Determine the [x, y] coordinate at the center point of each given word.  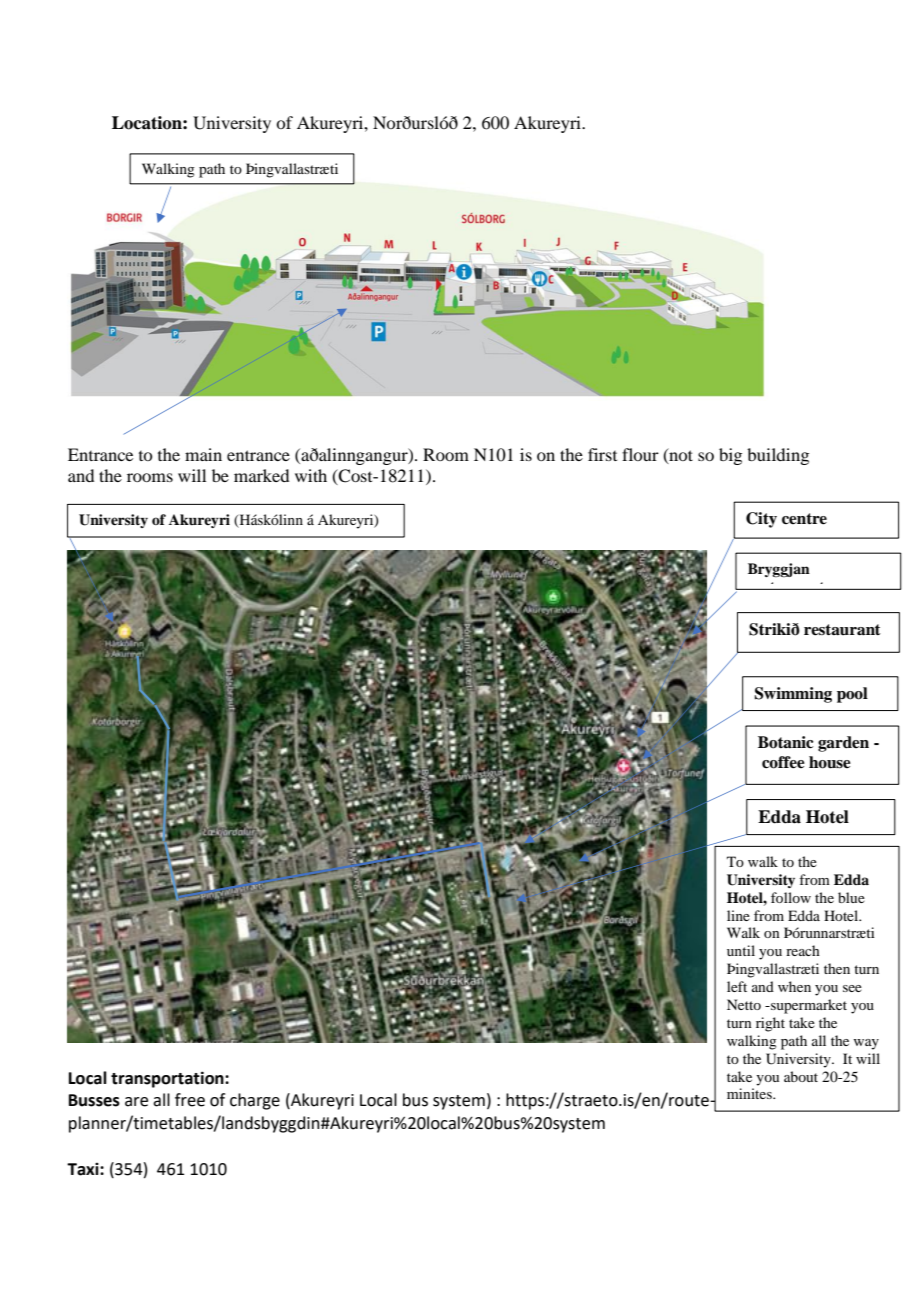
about [801, 1076]
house [830, 762]
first [602, 454]
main [203, 454]
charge [255, 1101]
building [778, 456]
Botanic [786, 742]
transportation [168, 1079]
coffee [783, 762]
